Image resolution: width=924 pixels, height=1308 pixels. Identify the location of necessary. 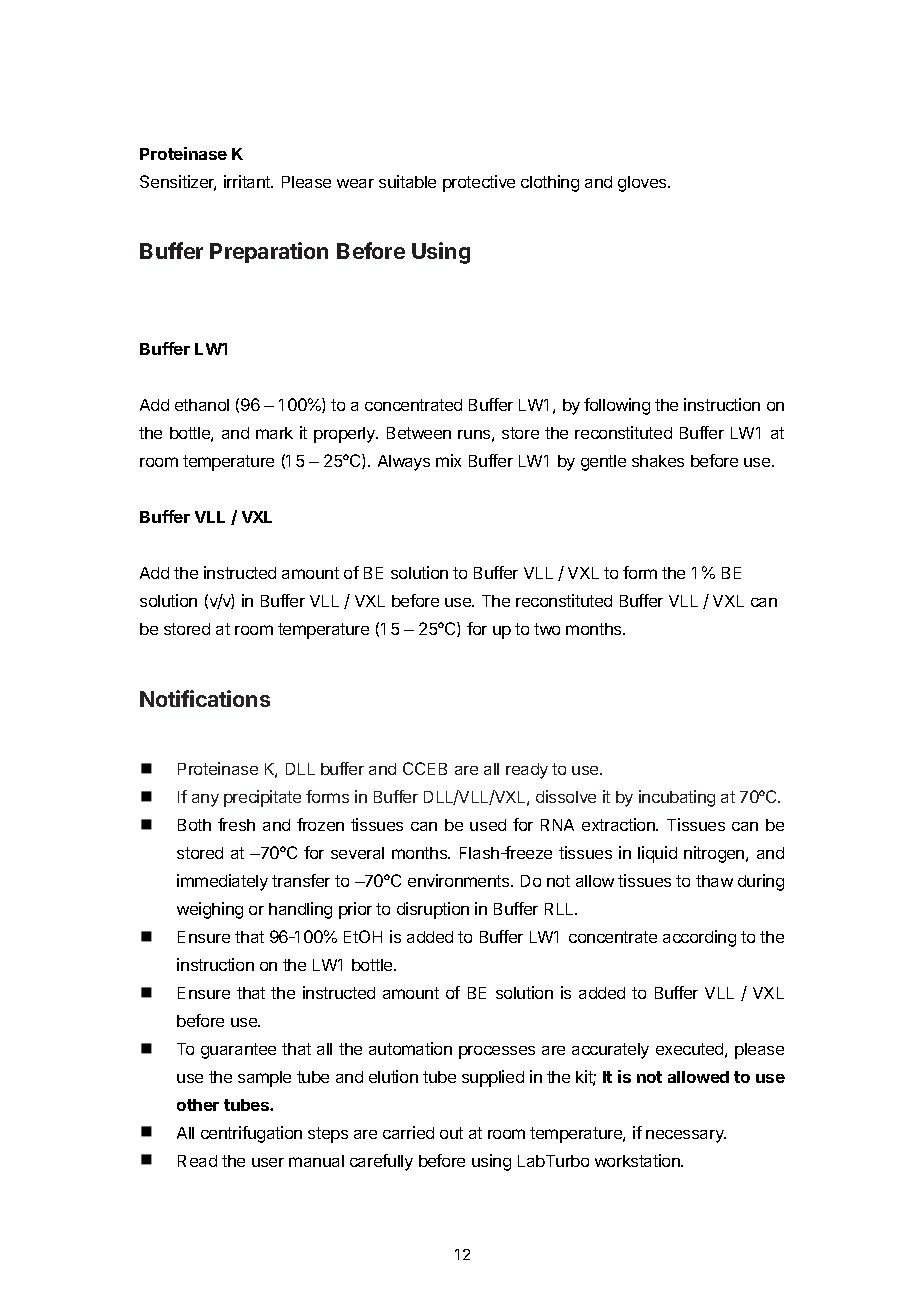
(686, 1136).
